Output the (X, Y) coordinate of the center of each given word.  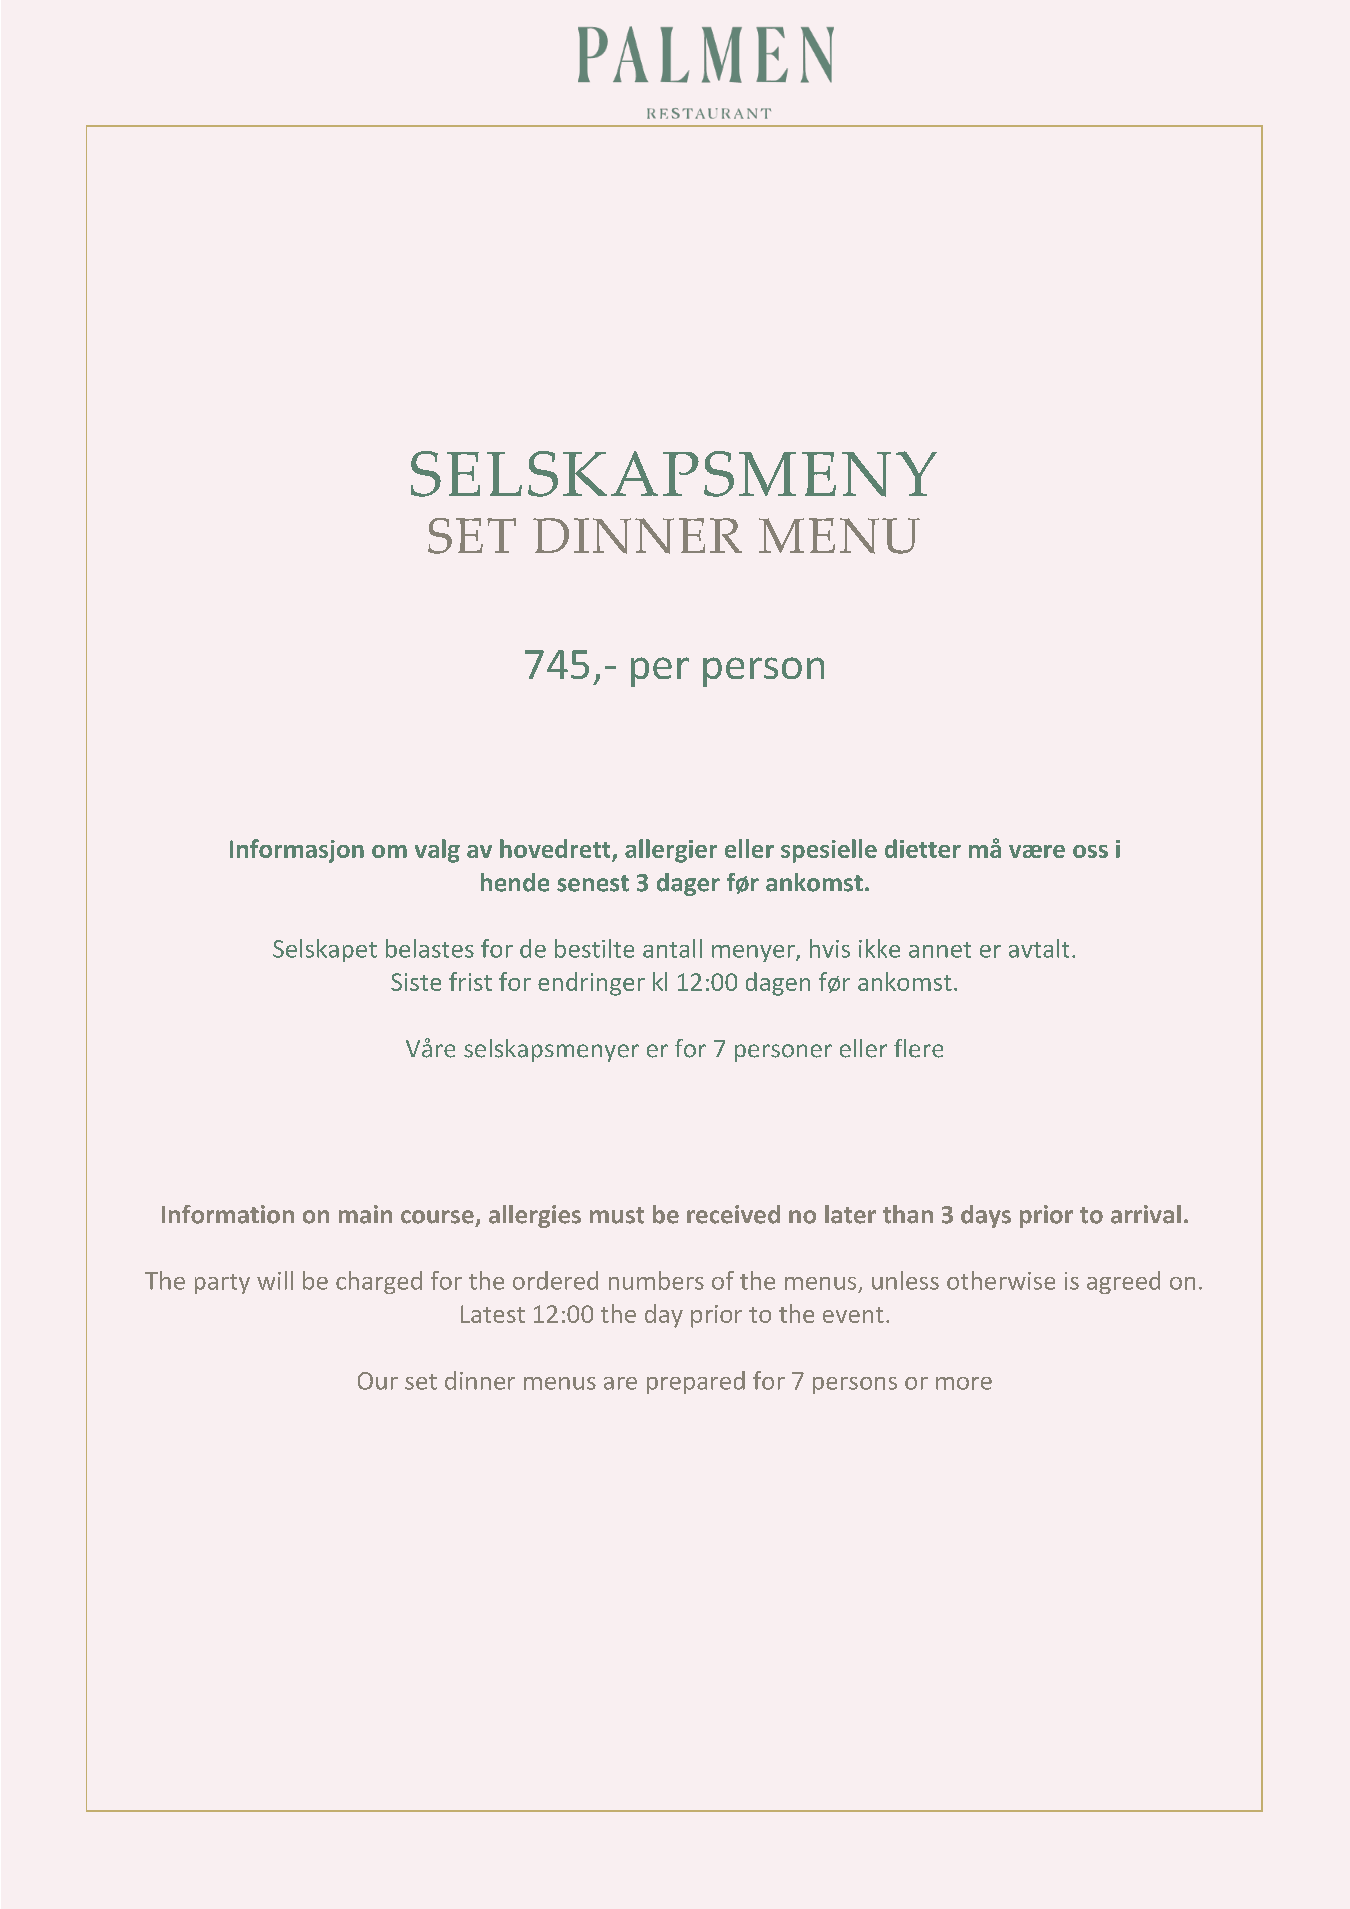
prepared (696, 1382)
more (964, 1383)
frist (470, 981)
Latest (493, 1314)
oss (1090, 851)
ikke (879, 948)
